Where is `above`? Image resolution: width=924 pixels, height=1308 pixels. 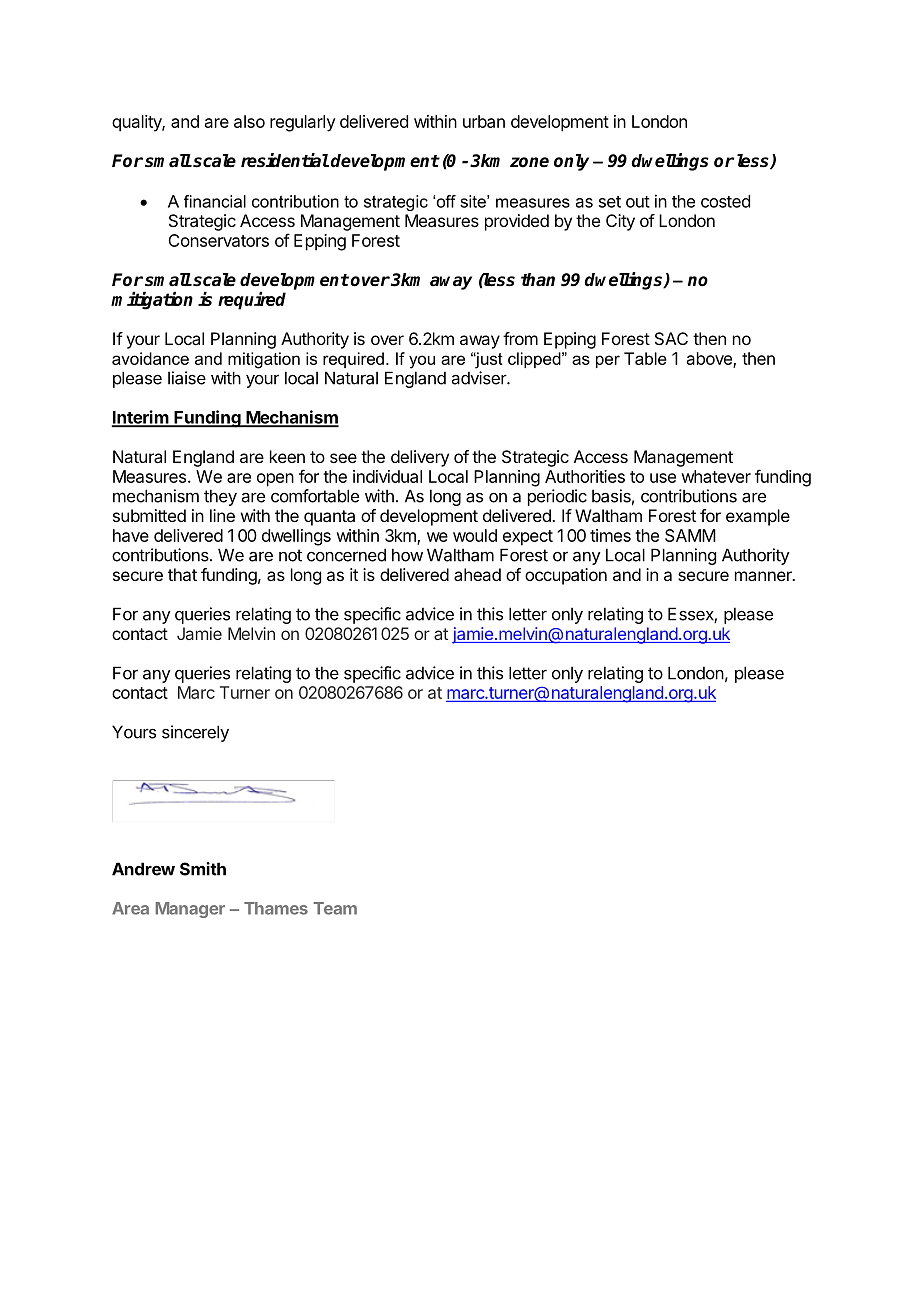
above is located at coordinates (710, 359).
